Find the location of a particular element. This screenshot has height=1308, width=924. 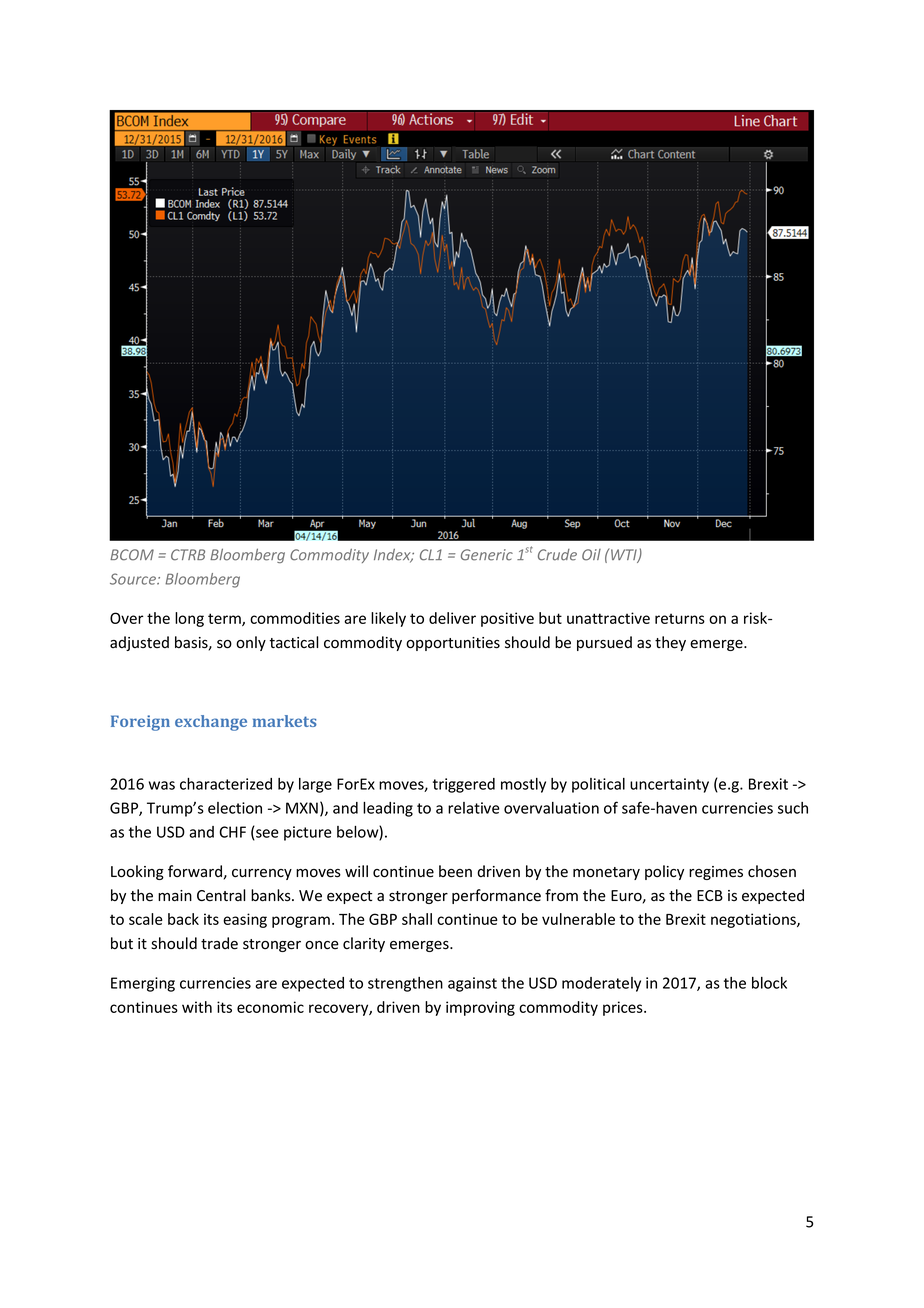

Generic is located at coordinates (487, 555).
